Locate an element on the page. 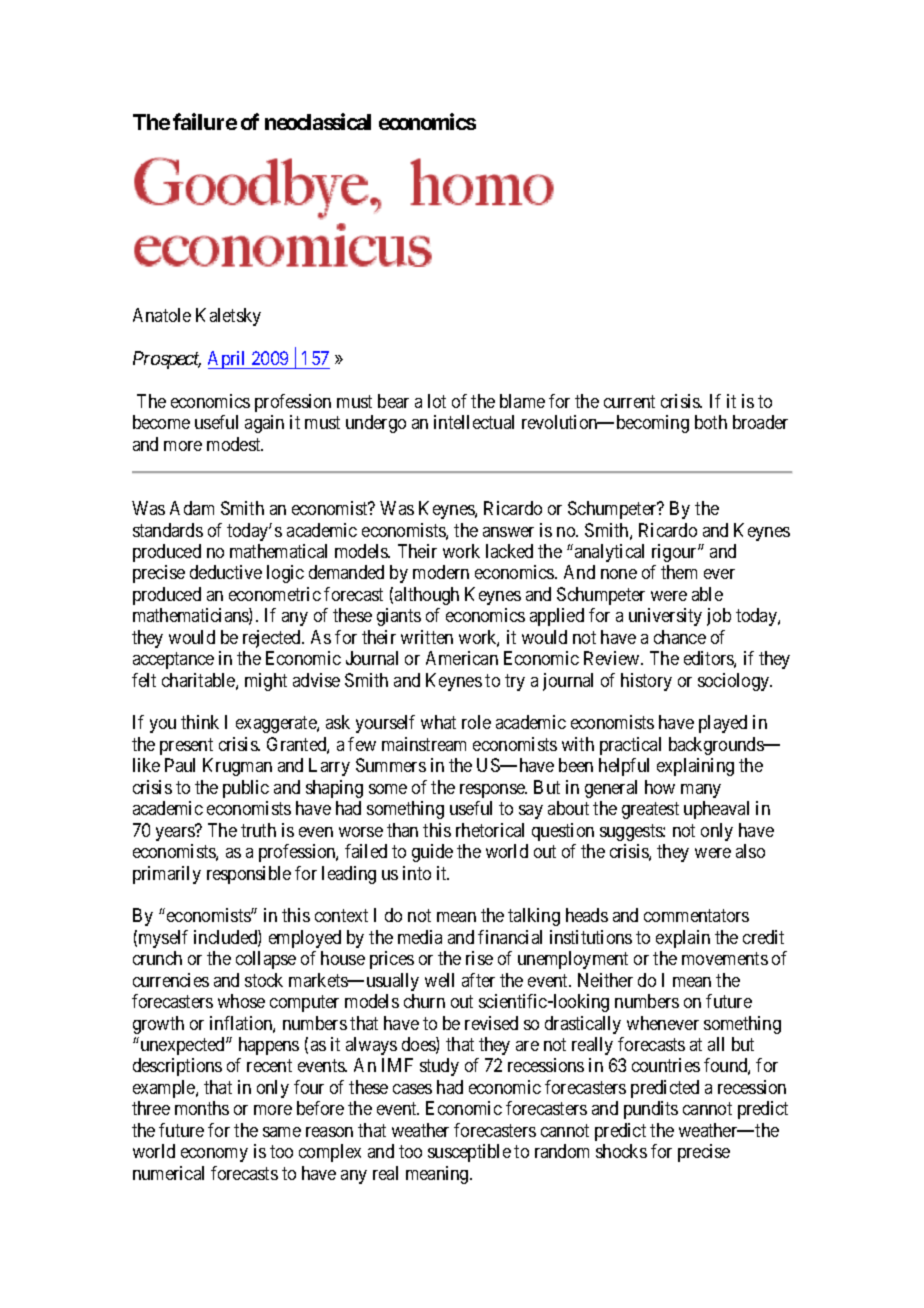 The width and height of the page is (924, 1308). lot is located at coordinates (437, 401).
